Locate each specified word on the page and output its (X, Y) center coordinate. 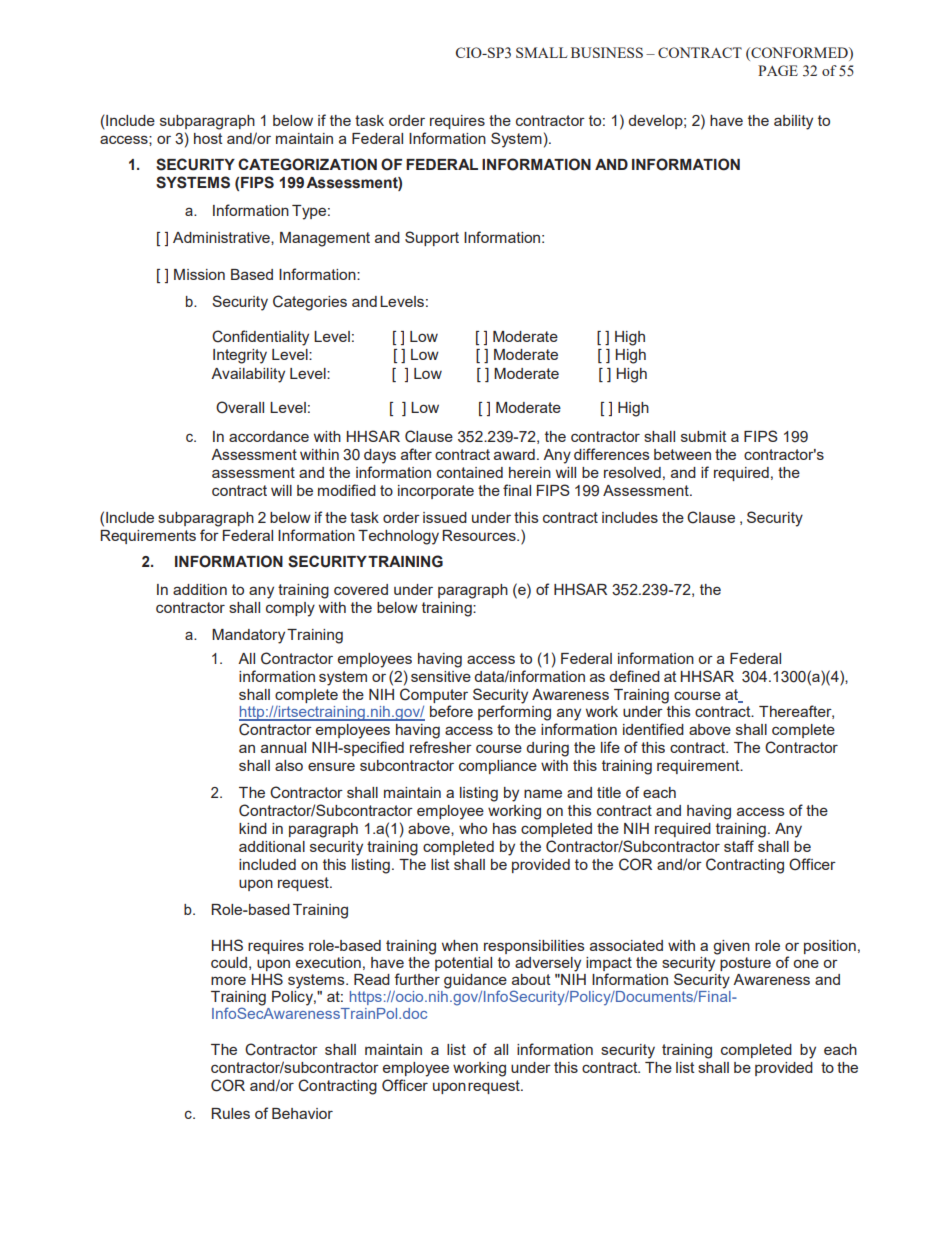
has (505, 828)
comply (290, 609)
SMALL (542, 52)
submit (704, 436)
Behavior (302, 1113)
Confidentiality (260, 338)
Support (432, 238)
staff (739, 846)
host (208, 138)
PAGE (778, 70)
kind (253, 828)
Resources (480, 535)
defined (634, 676)
